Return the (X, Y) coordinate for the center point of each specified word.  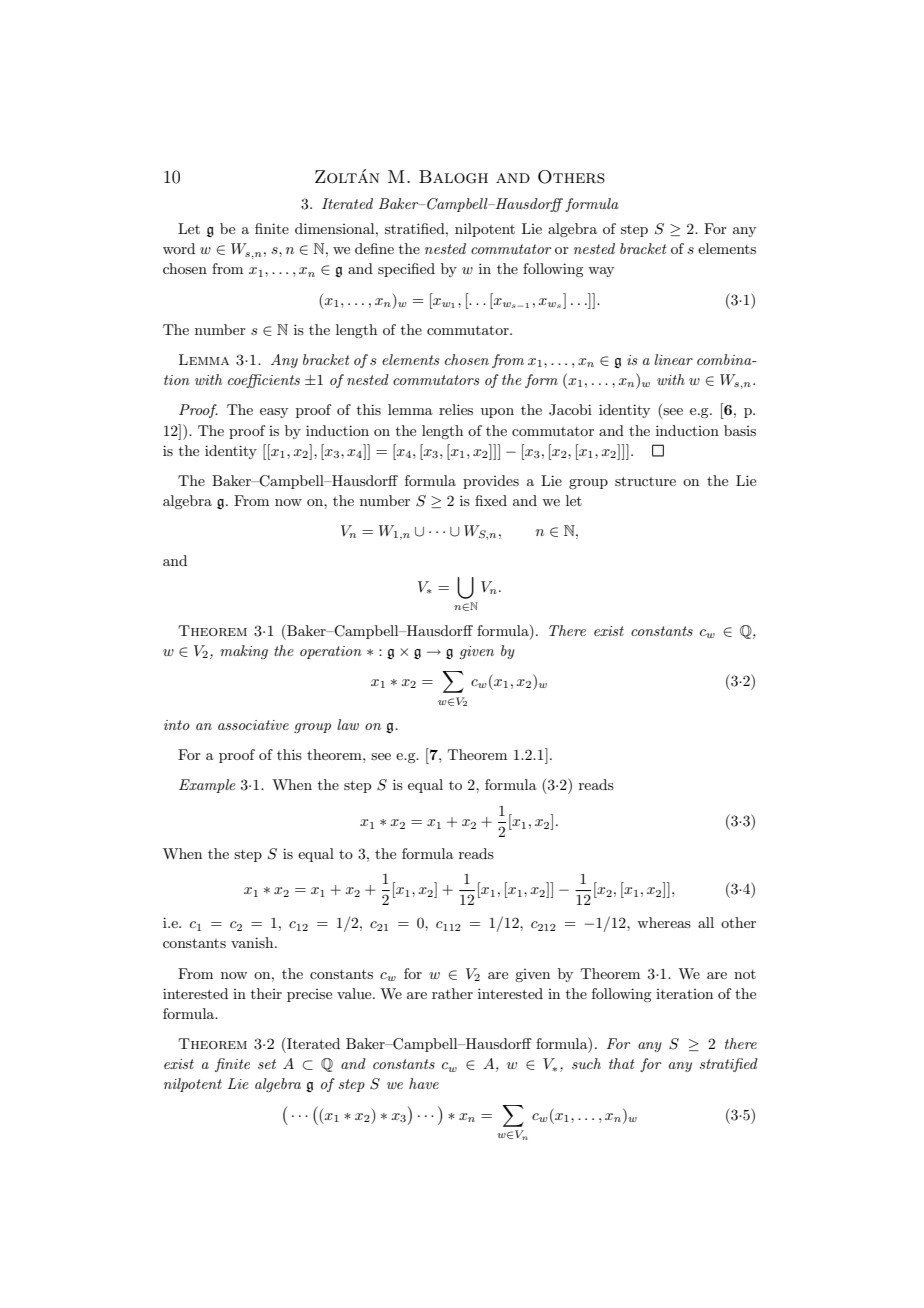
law (348, 724)
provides (491, 482)
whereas (664, 922)
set (267, 1064)
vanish (253, 942)
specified (406, 270)
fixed (491, 500)
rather (452, 993)
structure (645, 481)
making (244, 652)
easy (274, 413)
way (601, 272)
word (179, 248)
